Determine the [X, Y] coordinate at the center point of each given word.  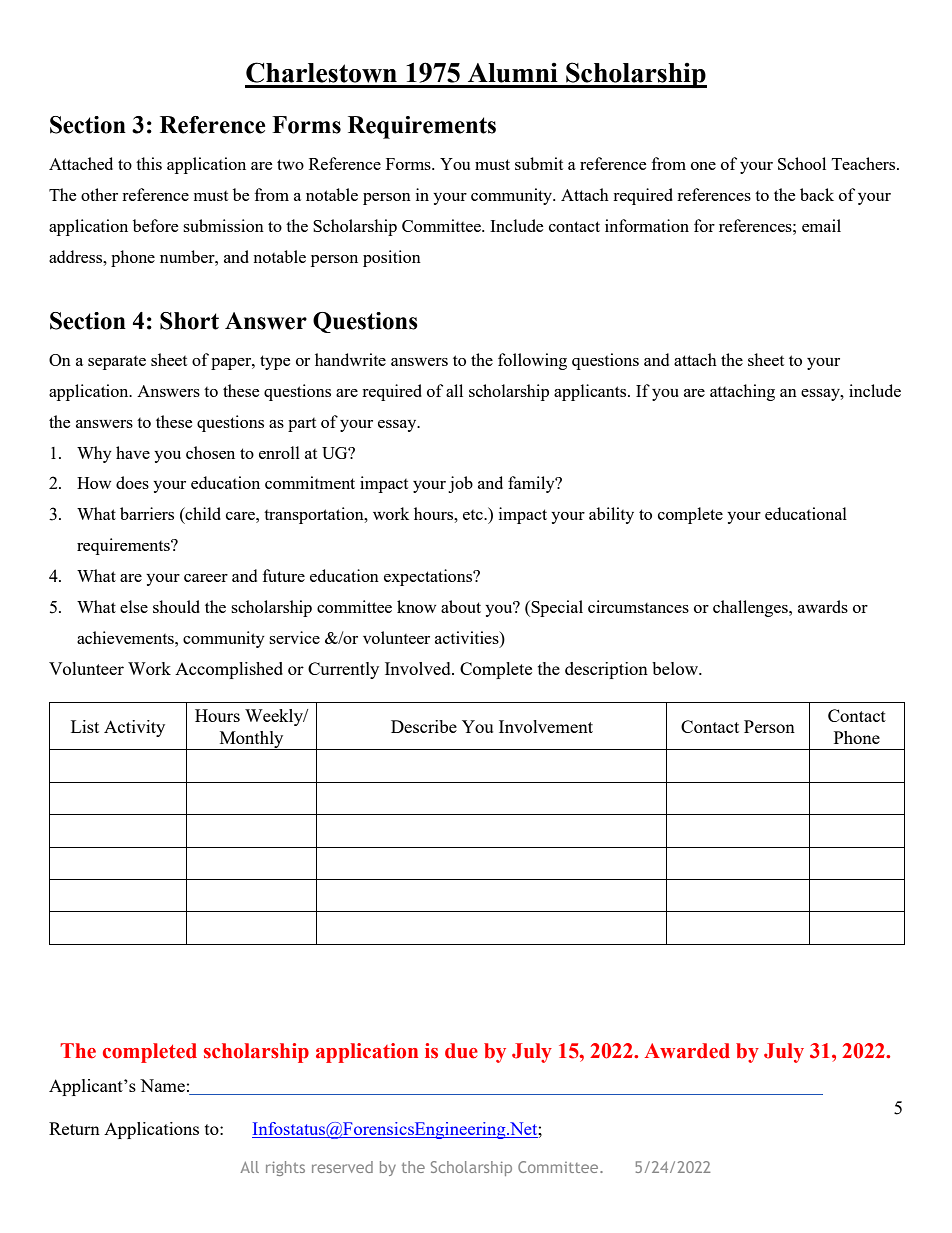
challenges [751, 608]
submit [539, 163]
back [817, 194]
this [149, 163]
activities [468, 639]
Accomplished [229, 670]
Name [162, 1085]
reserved [342, 1167]
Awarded [687, 1051]
